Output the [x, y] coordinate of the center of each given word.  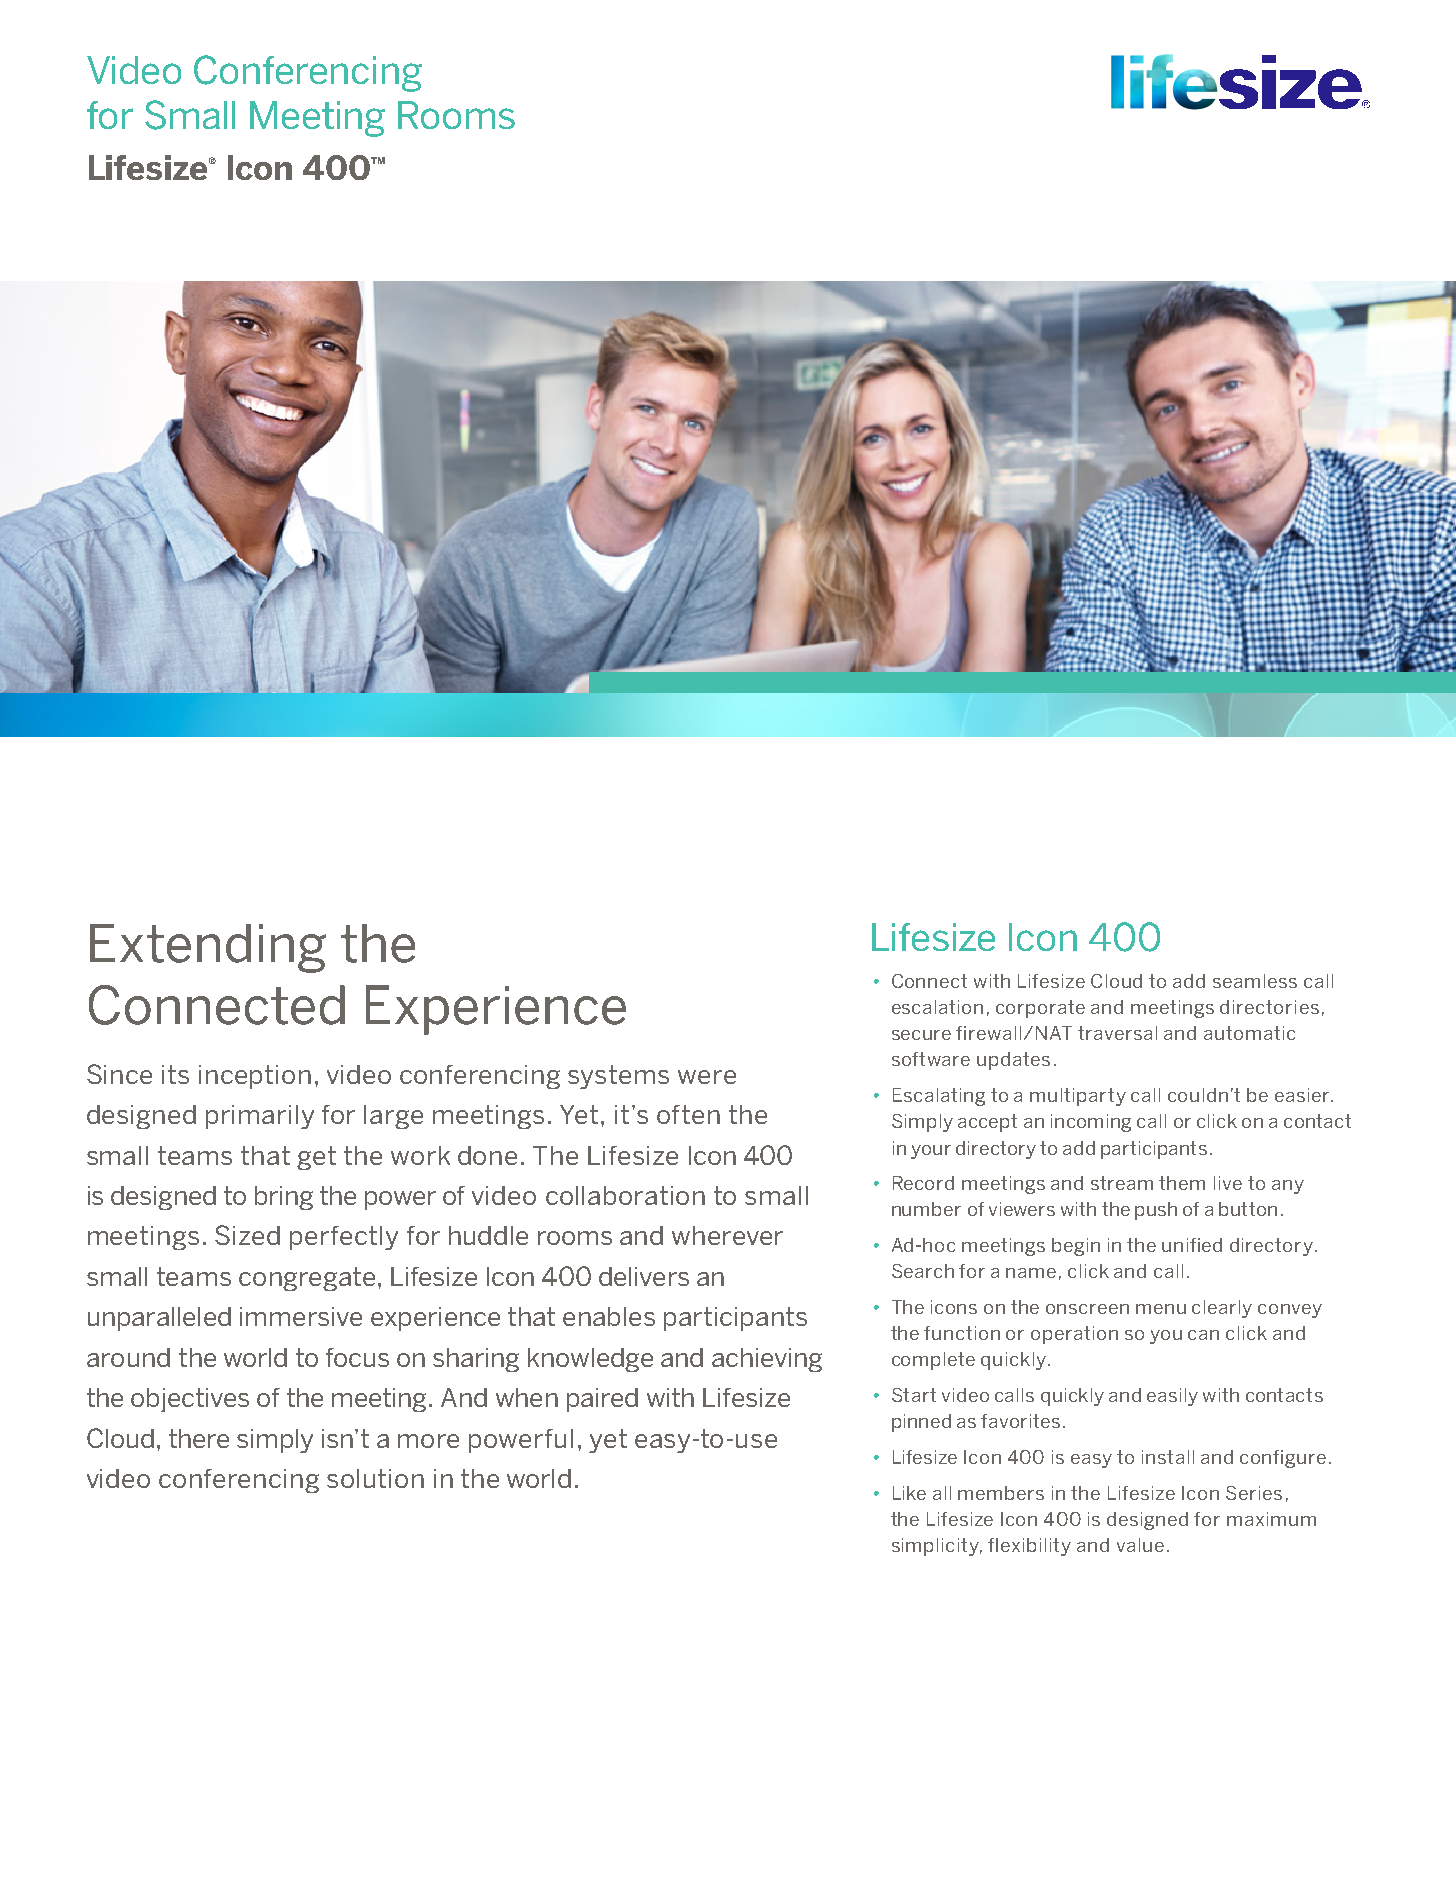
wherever [727, 1235]
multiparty [1078, 1097]
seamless [1255, 981]
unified [1192, 1245]
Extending [208, 948]
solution [375, 1478]
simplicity [937, 1547]
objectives [190, 1400]
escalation [937, 1007]
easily [1172, 1397]
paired [602, 1400]
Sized [247, 1235]
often [688, 1114]
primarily [260, 1117]
